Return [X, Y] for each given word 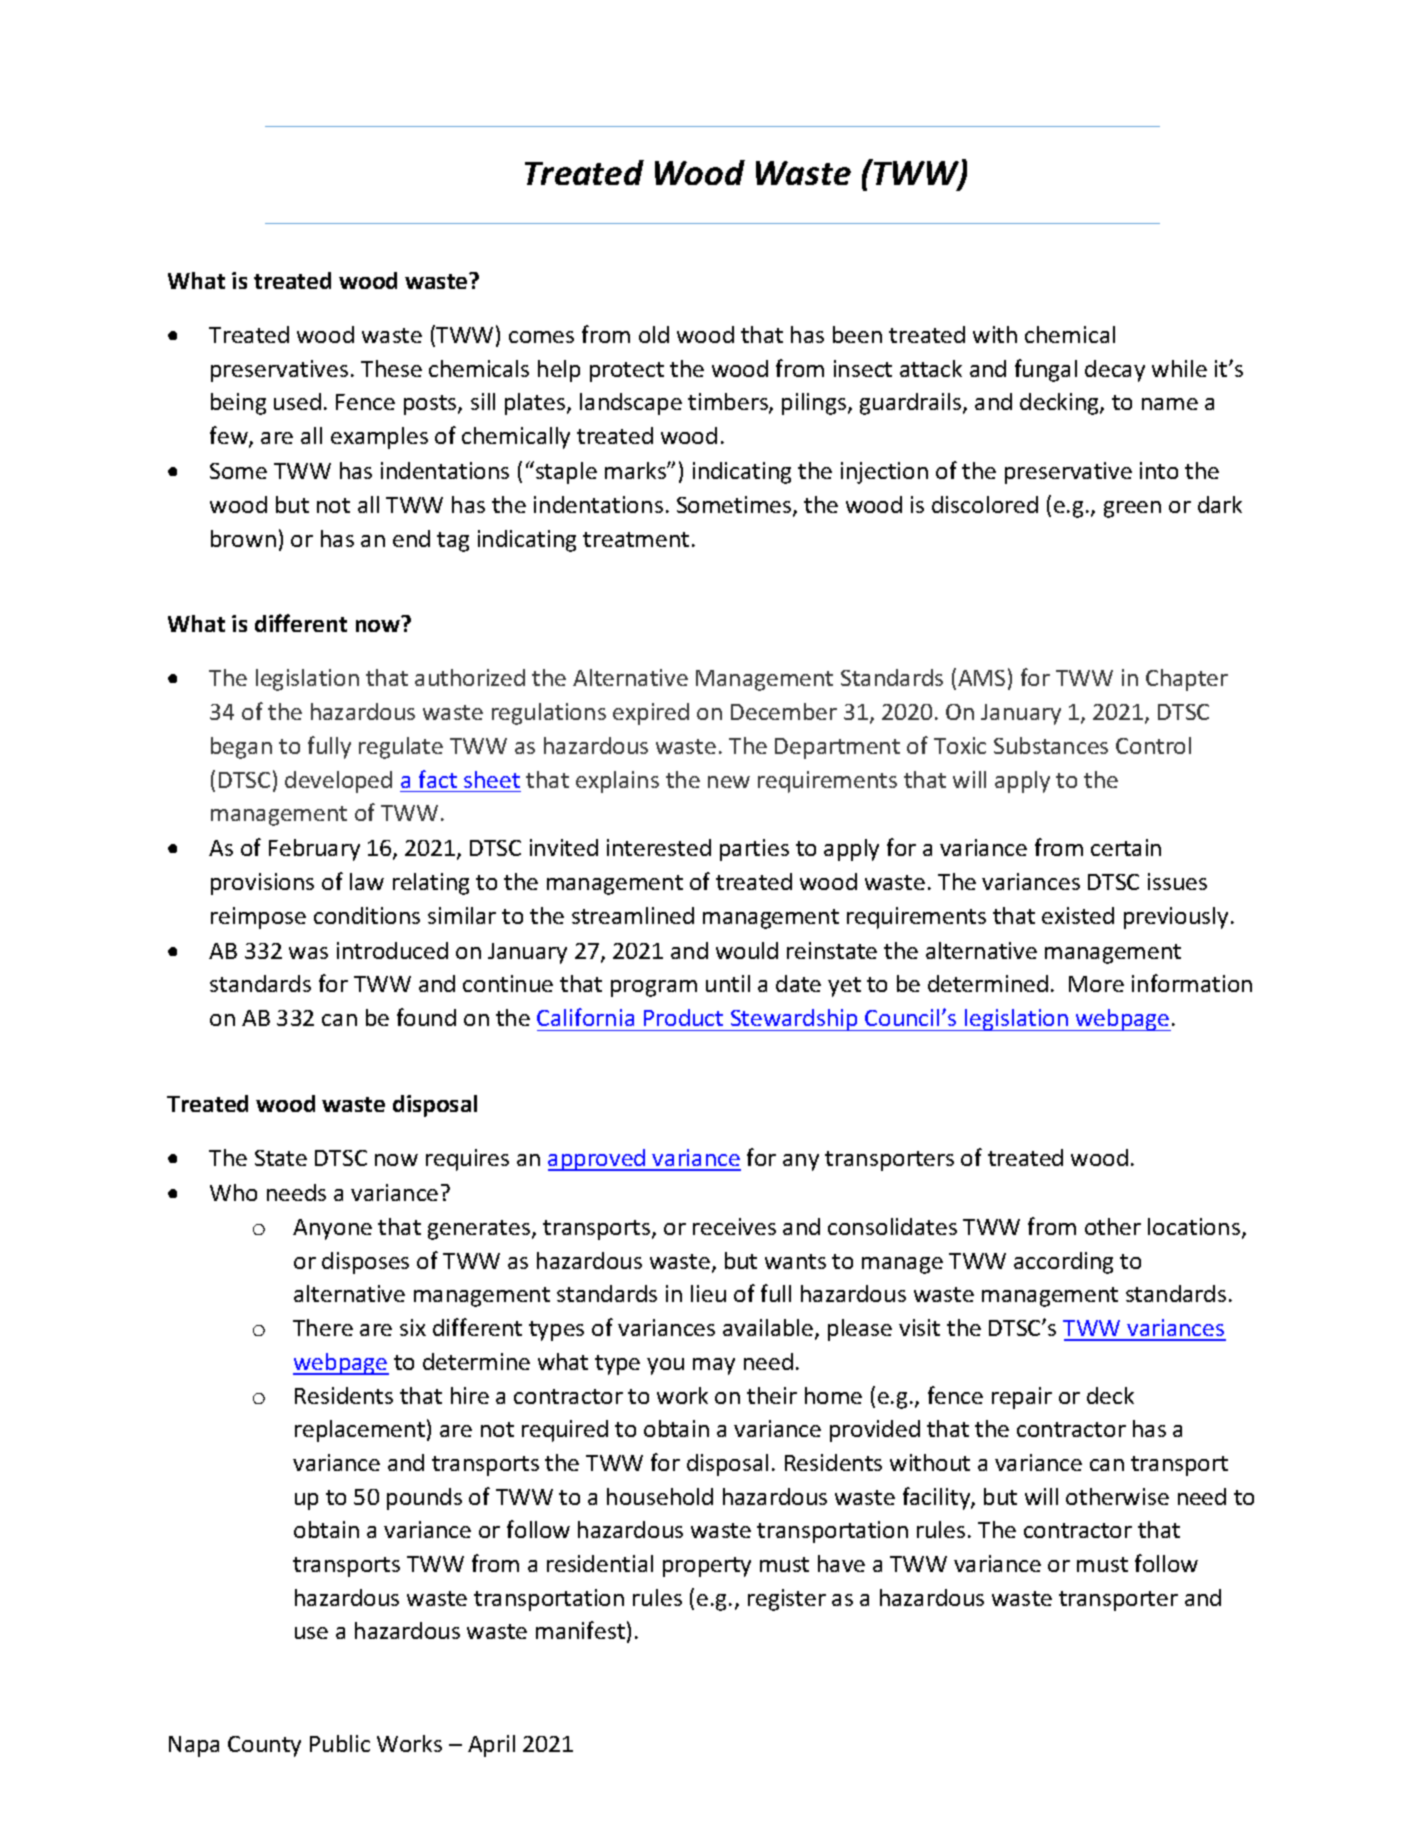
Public [340, 1743]
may [714, 1366]
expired [651, 714]
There [323, 1327]
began [241, 748]
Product [683, 1017]
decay [1115, 371]
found [426, 1017]
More [1096, 984]
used [297, 401]
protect [627, 372]
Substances [1051, 745]
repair [1022, 1398]
